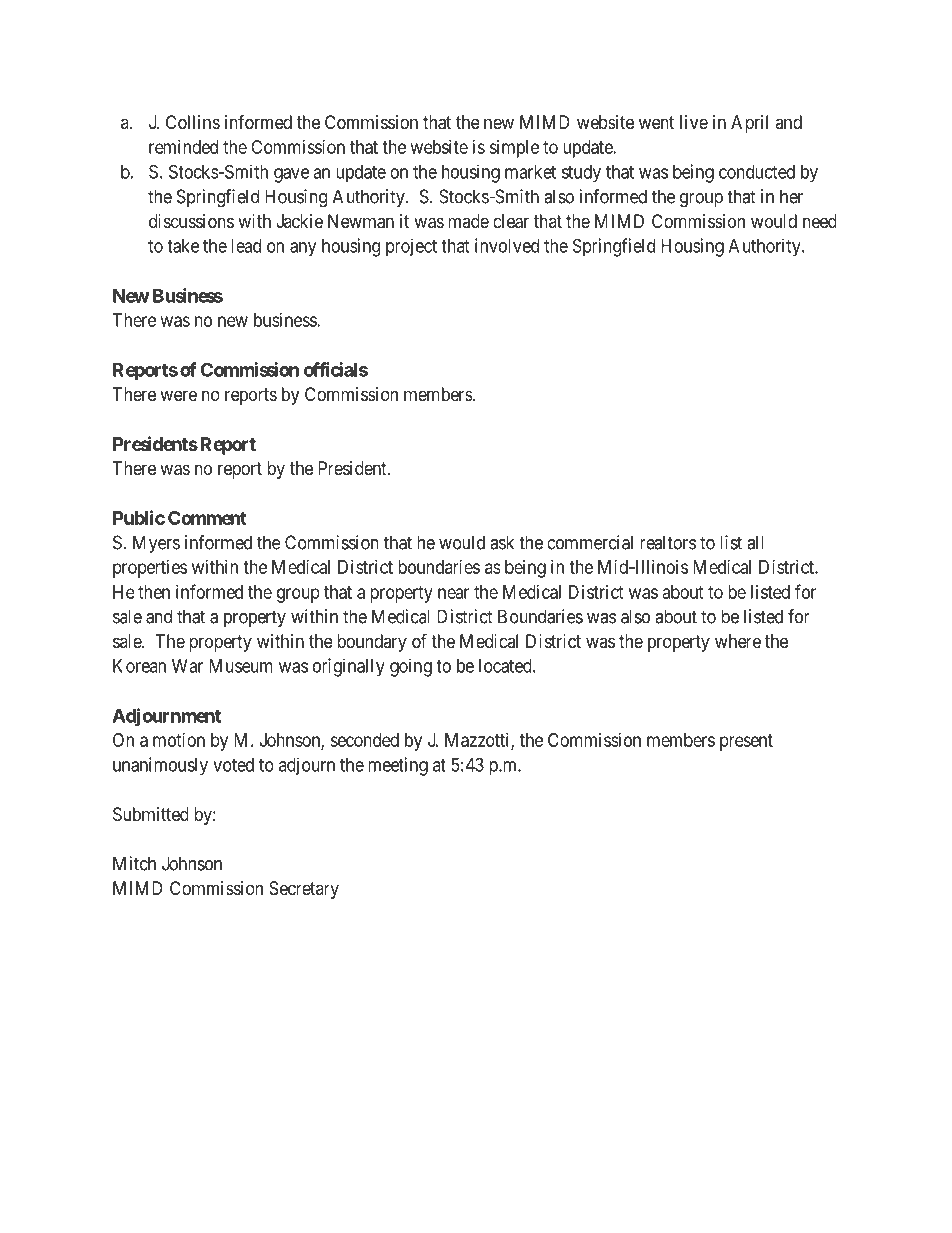 The image size is (952, 1233). Describe the element at coordinates (738, 641) in the screenshot. I see `where` at that location.
